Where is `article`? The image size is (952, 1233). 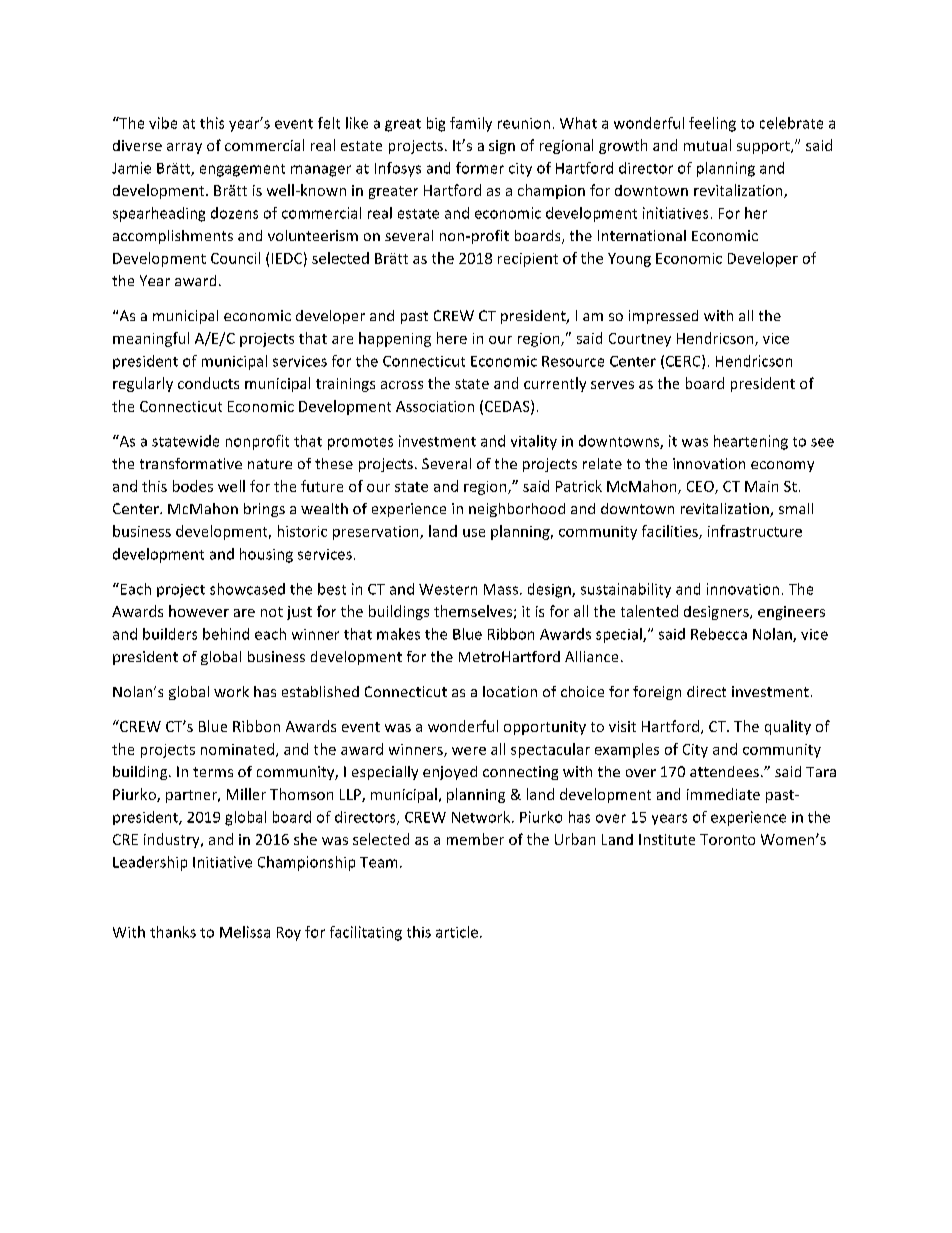
article is located at coordinates (457, 932).
